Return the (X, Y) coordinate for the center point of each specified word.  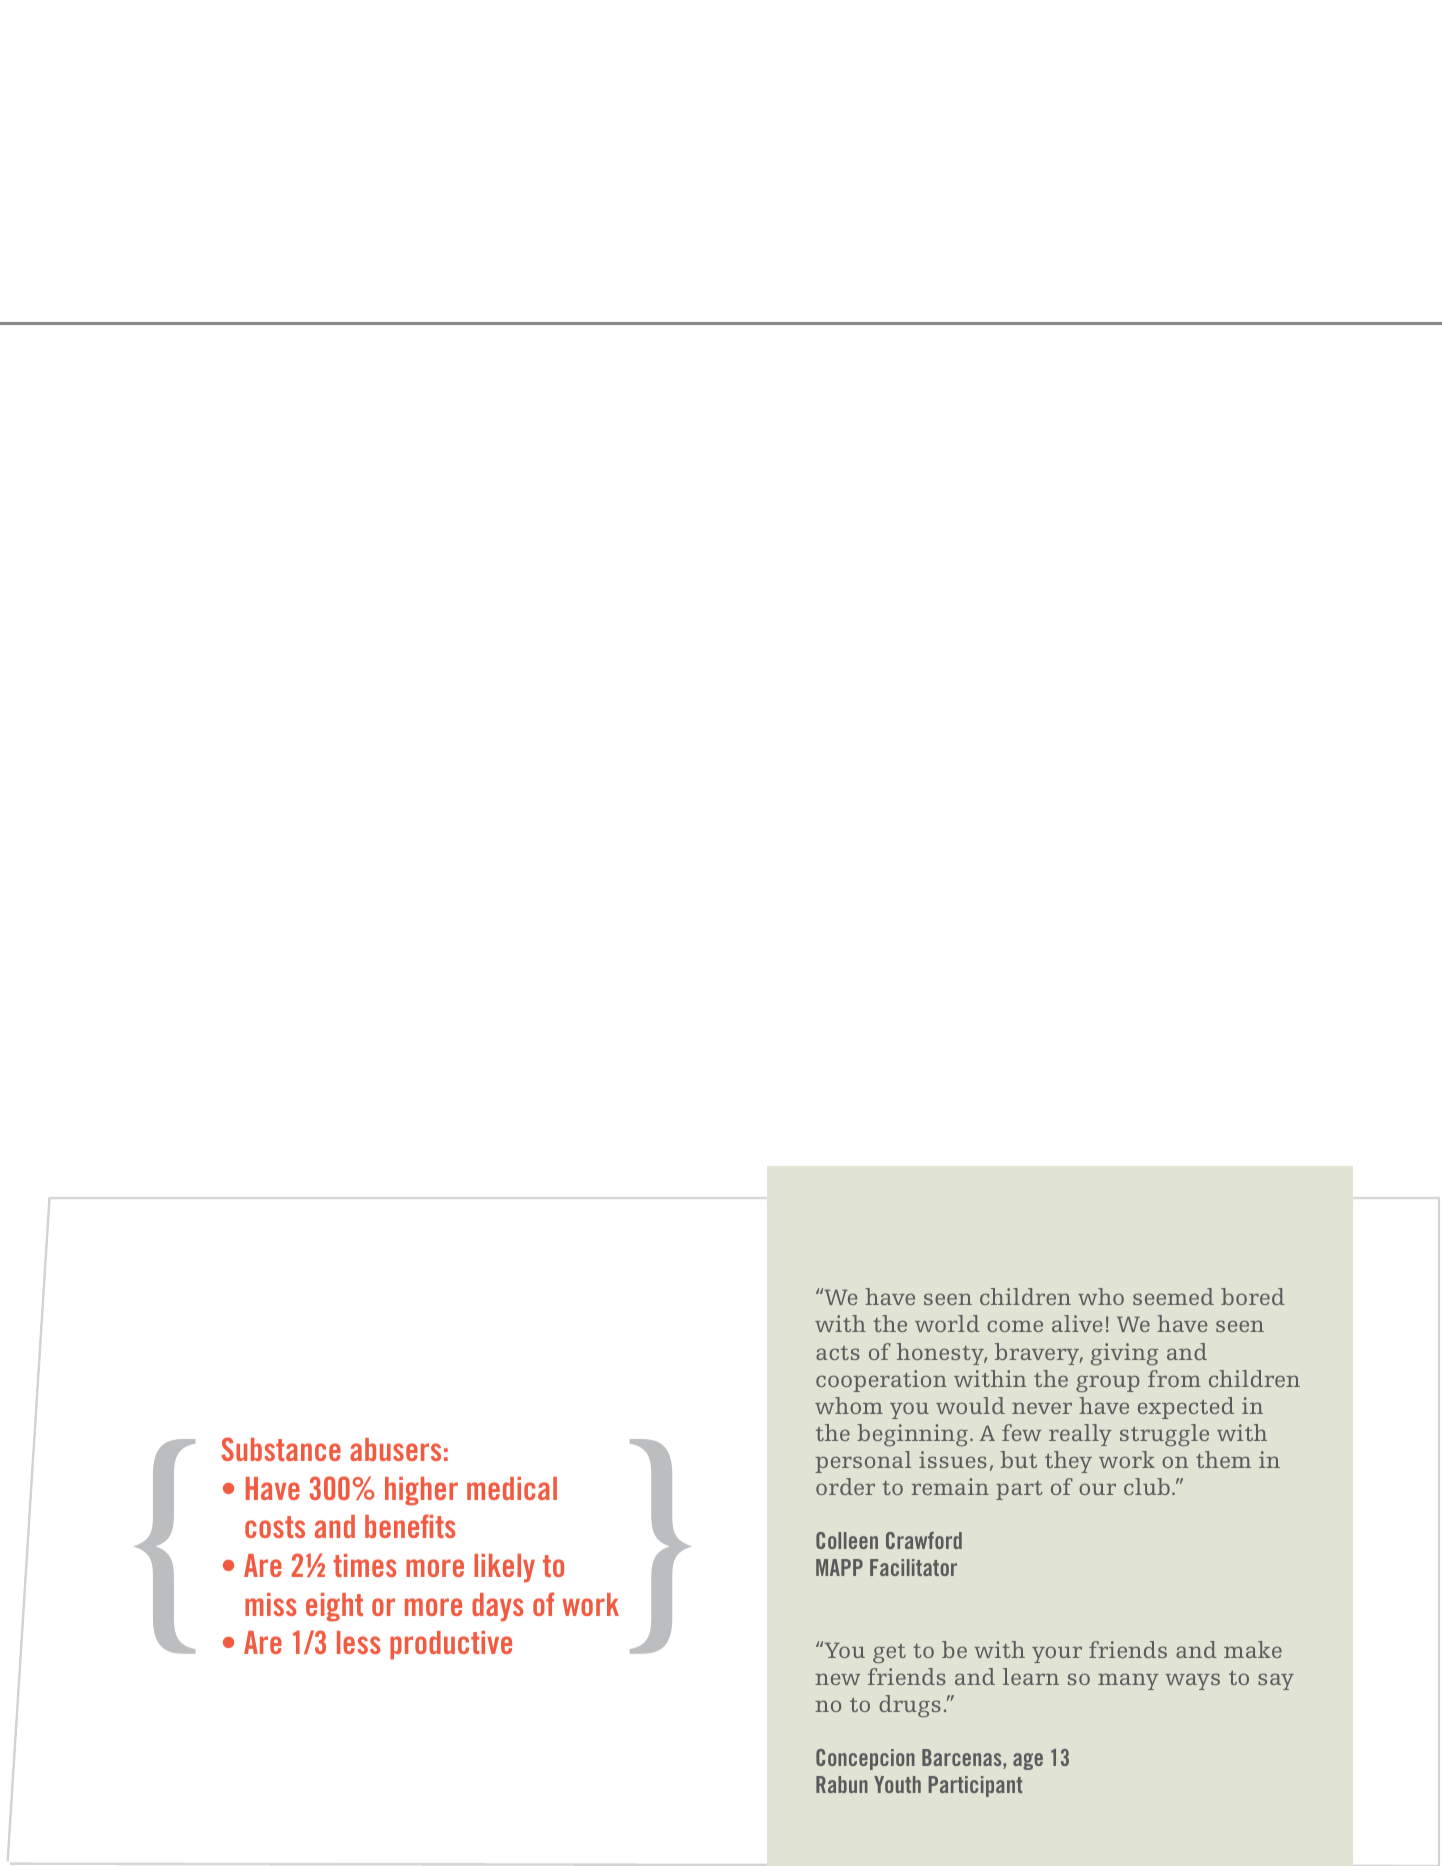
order (845, 1486)
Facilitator (913, 1567)
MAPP (839, 1567)
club (1147, 1486)
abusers (395, 1449)
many (1128, 1681)
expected (1186, 1408)
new (837, 1679)
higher (421, 1491)
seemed (1173, 1296)
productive (451, 1645)
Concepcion (865, 1759)
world (947, 1323)
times (364, 1565)
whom (849, 1405)
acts (838, 1353)
